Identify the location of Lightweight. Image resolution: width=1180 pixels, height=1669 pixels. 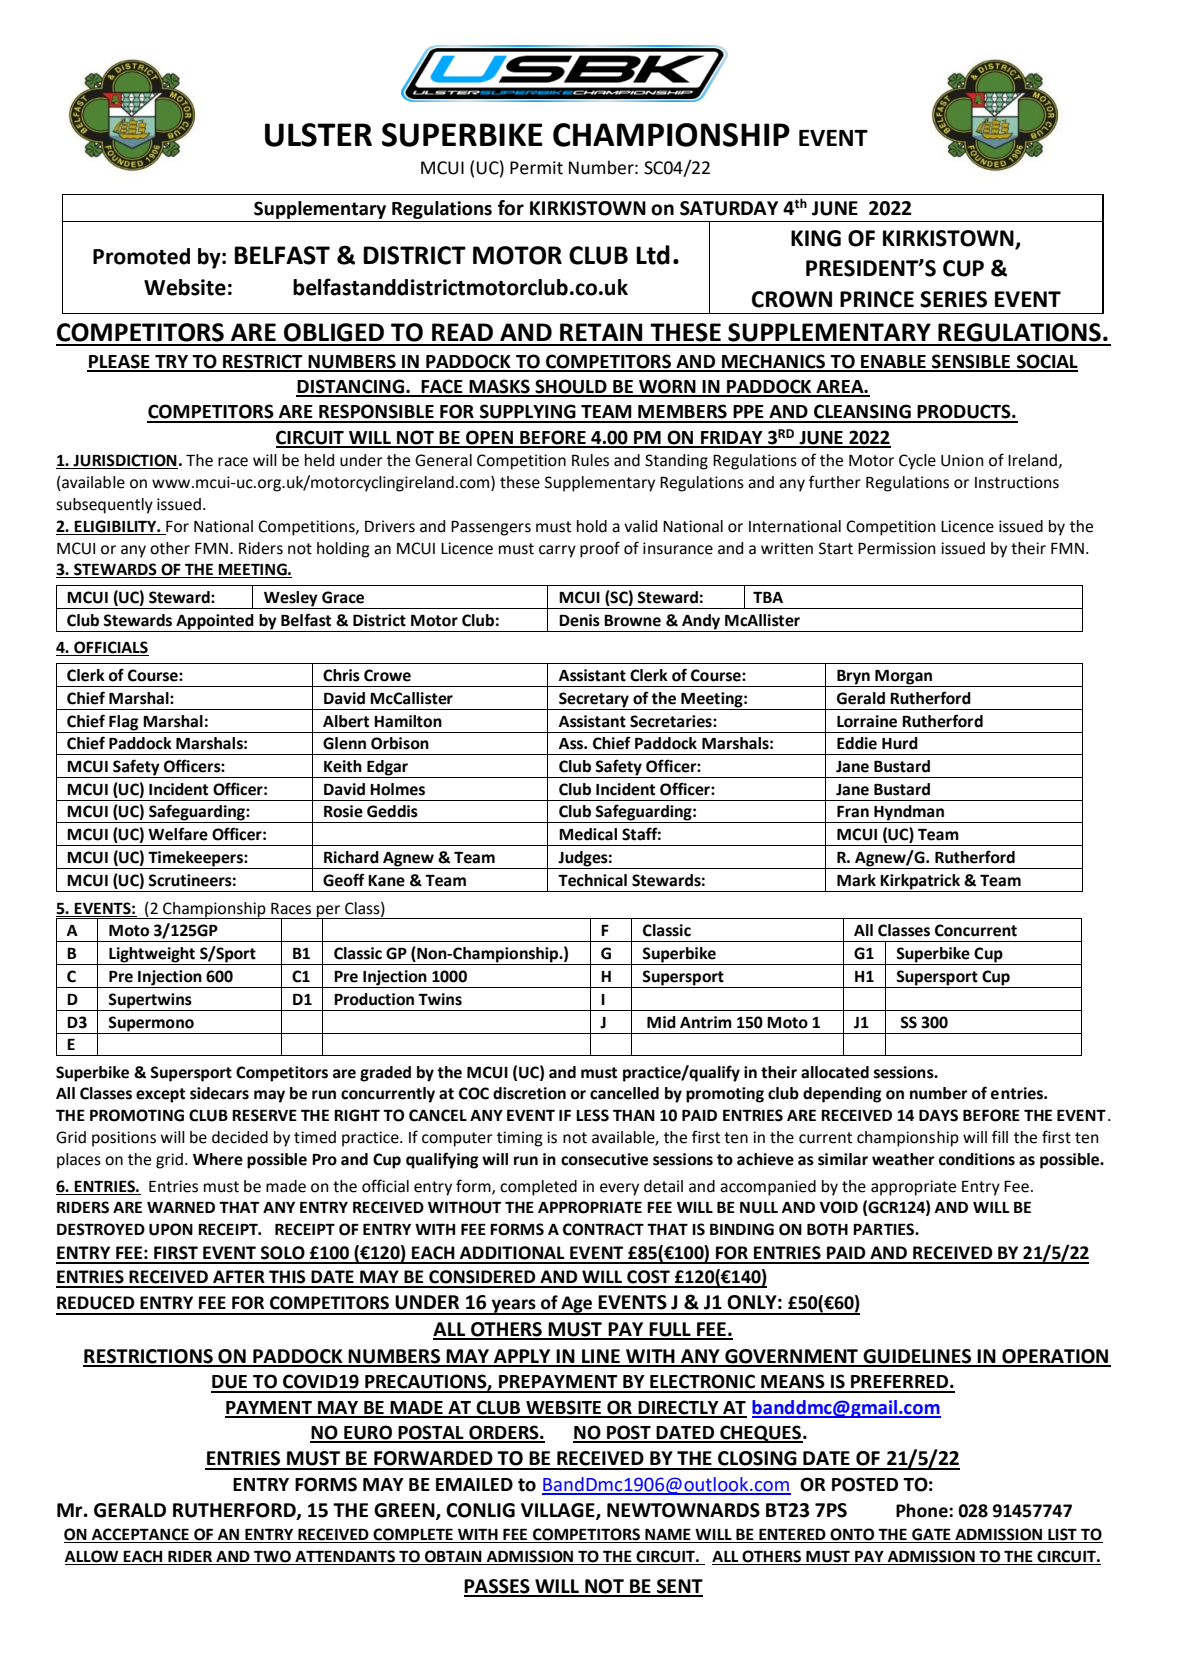
(152, 956).
